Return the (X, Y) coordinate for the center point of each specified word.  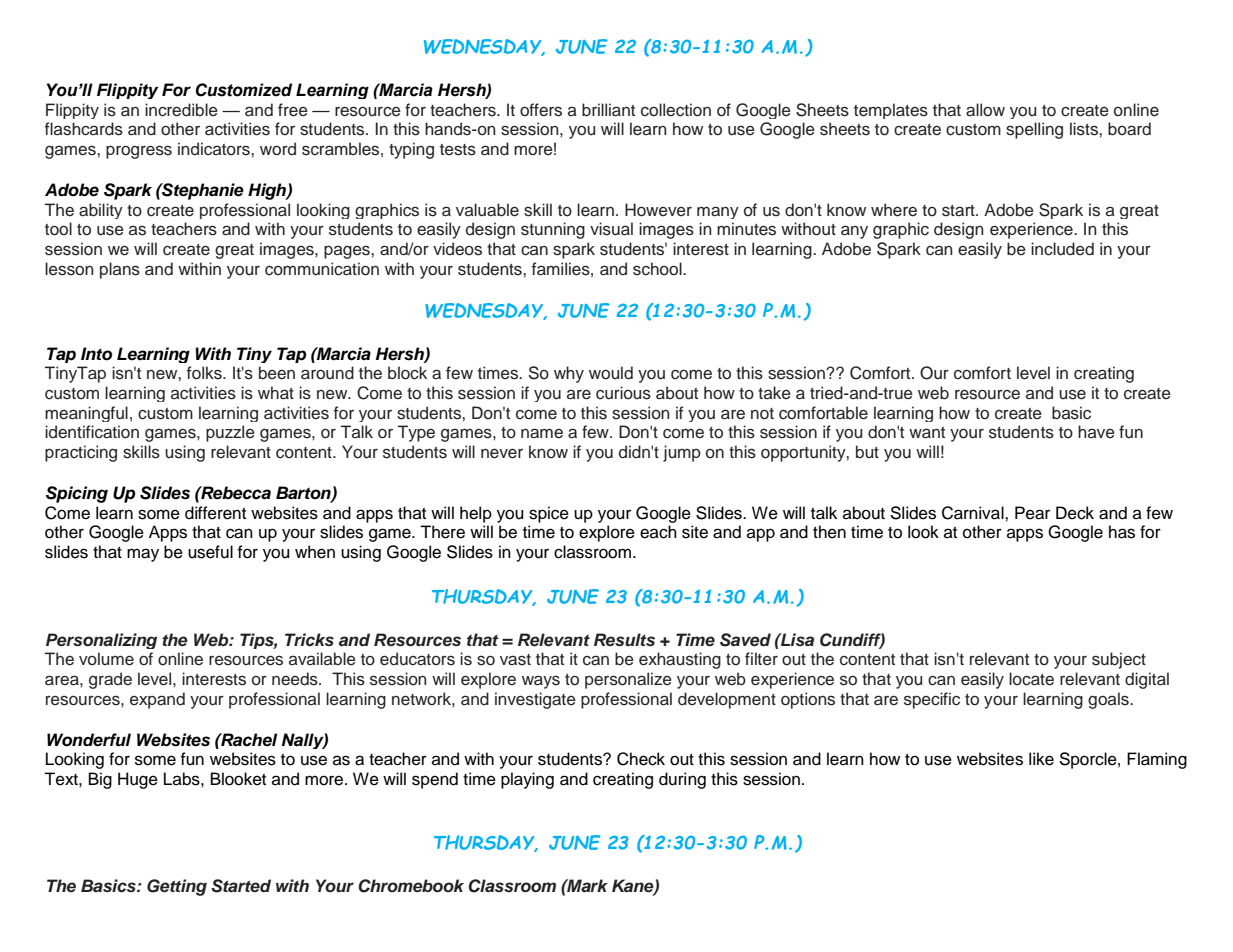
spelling (1034, 130)
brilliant (608, 110)
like (1041, 759)
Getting (177, 887)
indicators (215, 149)
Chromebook (411, 886)
